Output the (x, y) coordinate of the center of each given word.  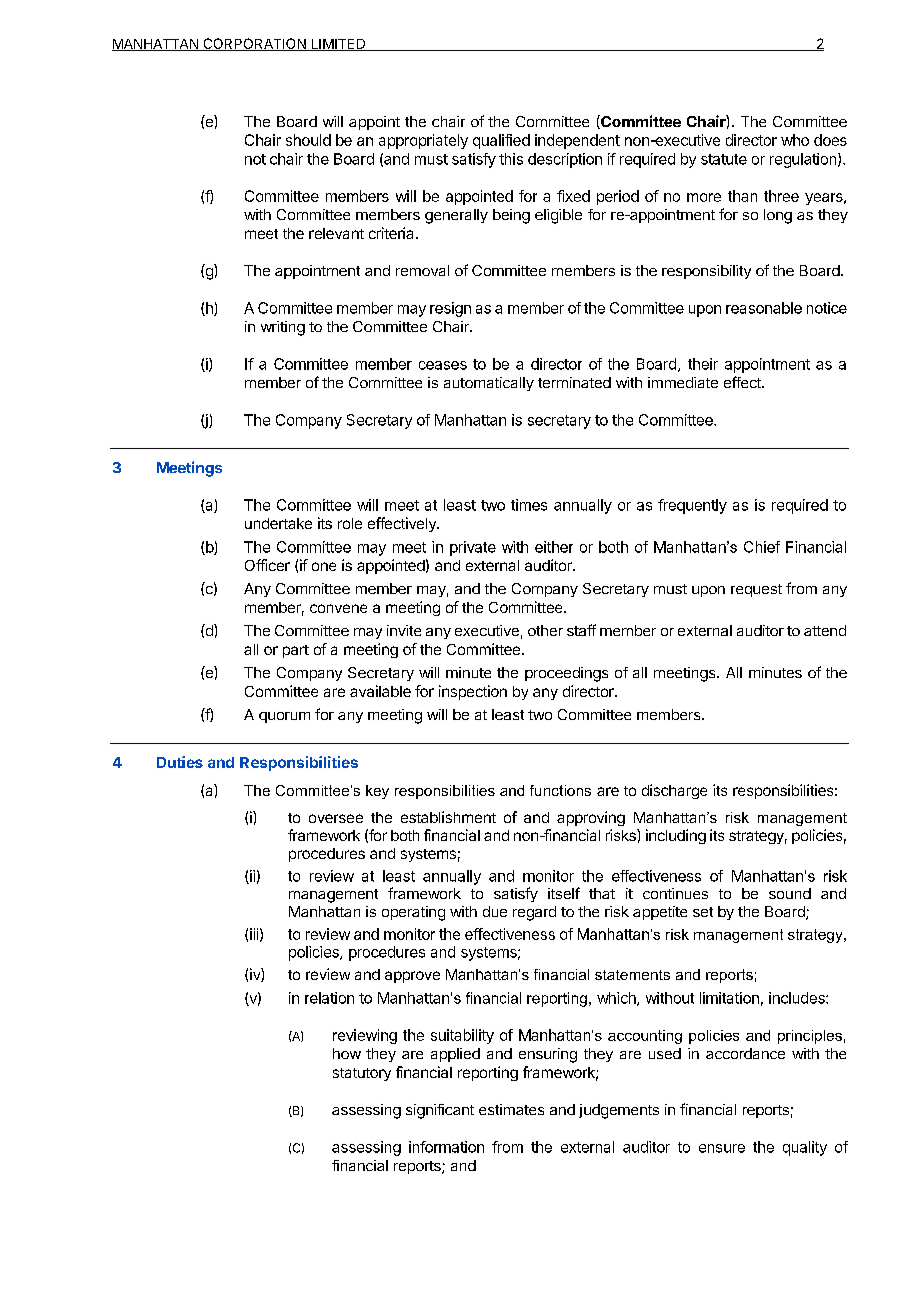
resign (450, 309)
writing (283, 328)
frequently (692, 506)
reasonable (764, 308)
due (495, 911)
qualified (501, 141)
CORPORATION (254, 44)
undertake (278, 523)
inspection (473, 692)
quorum (284, 717)
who (795, 140)
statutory (362, 1074)
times (529, 505)
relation (329, 998)
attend (825, 630)
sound (790, 893)
